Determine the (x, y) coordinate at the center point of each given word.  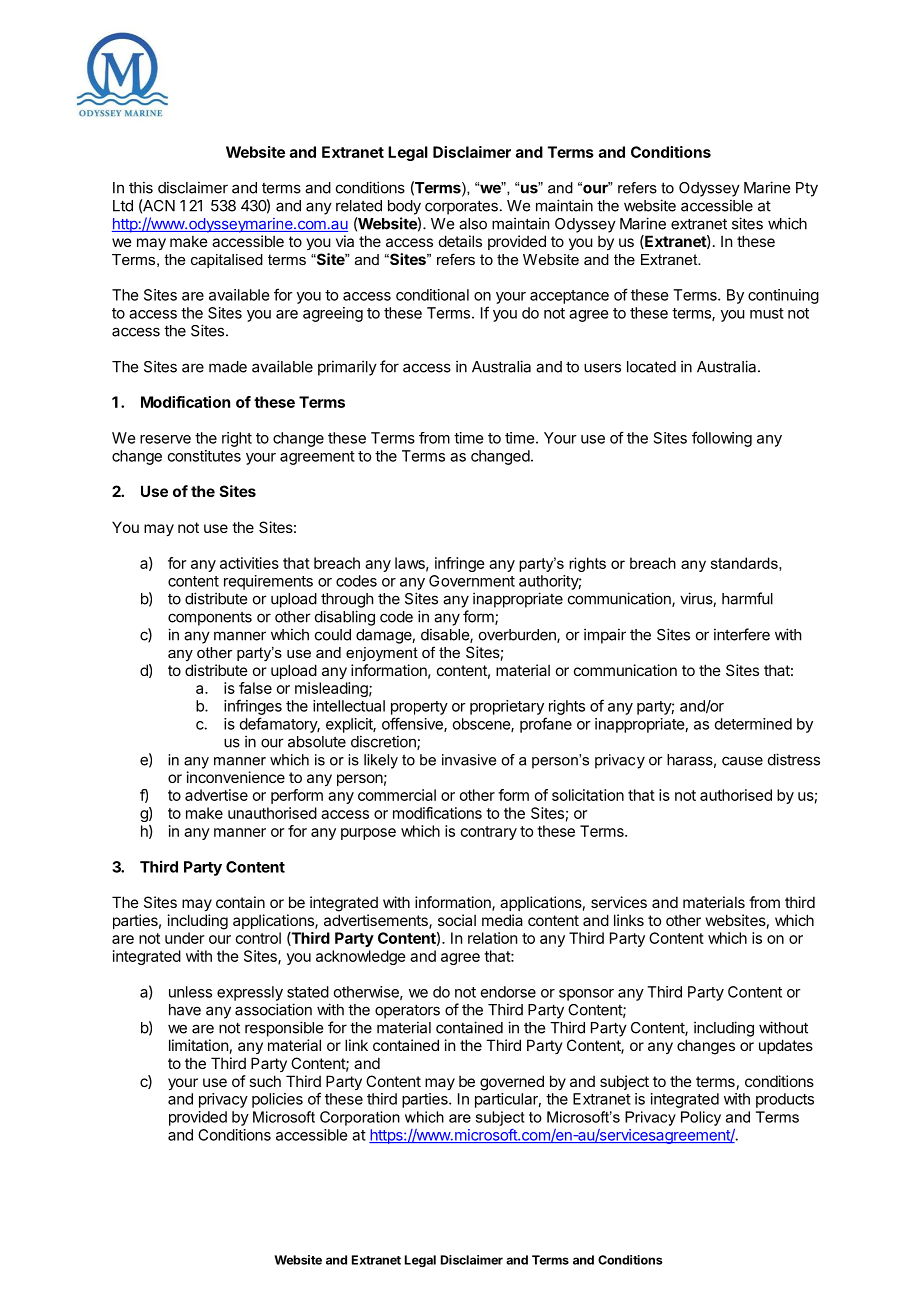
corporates (461, 207)
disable (446, 635)
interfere (742, 634)
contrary (489, 833)
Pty (807, 189)
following (722, 439)
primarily (347, 368)
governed (512, 1083)
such (265, 1081)
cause (742, 761)
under (184, 938)
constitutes (204, 456)
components (210, 619)
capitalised (227, 261)
